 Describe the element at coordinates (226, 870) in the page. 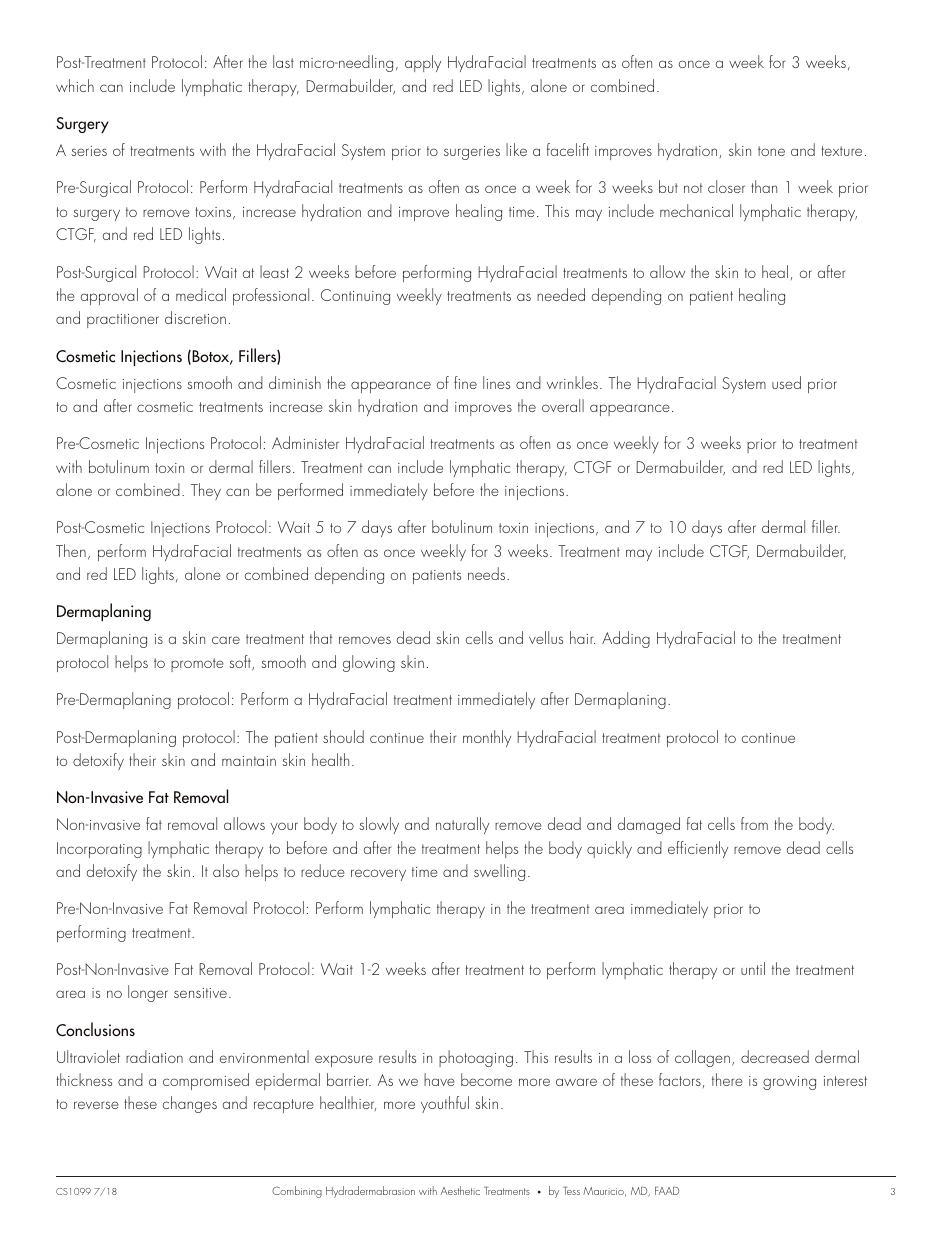

I see `also` at that location.
